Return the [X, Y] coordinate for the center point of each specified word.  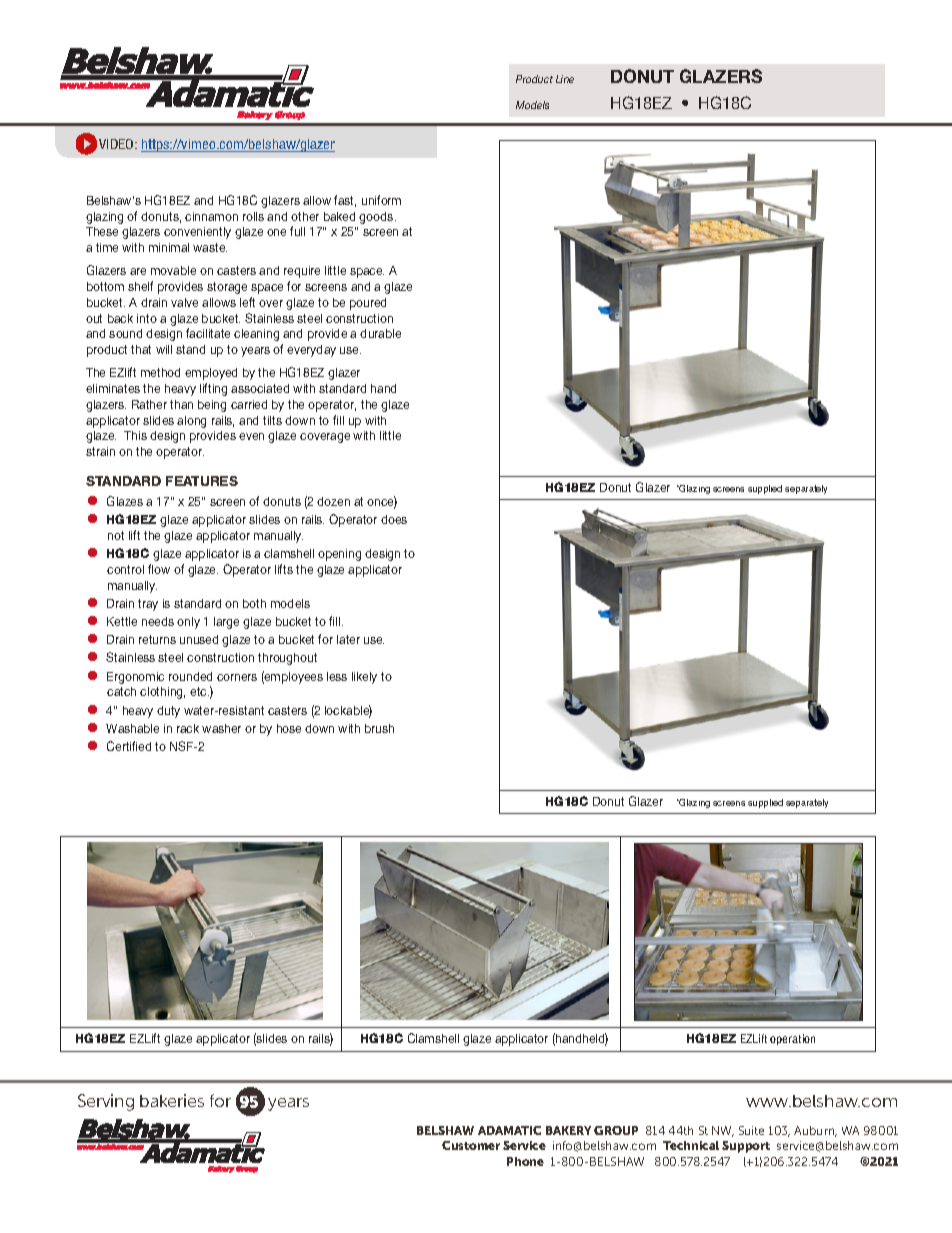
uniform [381, 200]
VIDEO [117, 144]
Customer [471, 1145]
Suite [751, 1130]
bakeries [172, 1100]
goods [377, 218]
